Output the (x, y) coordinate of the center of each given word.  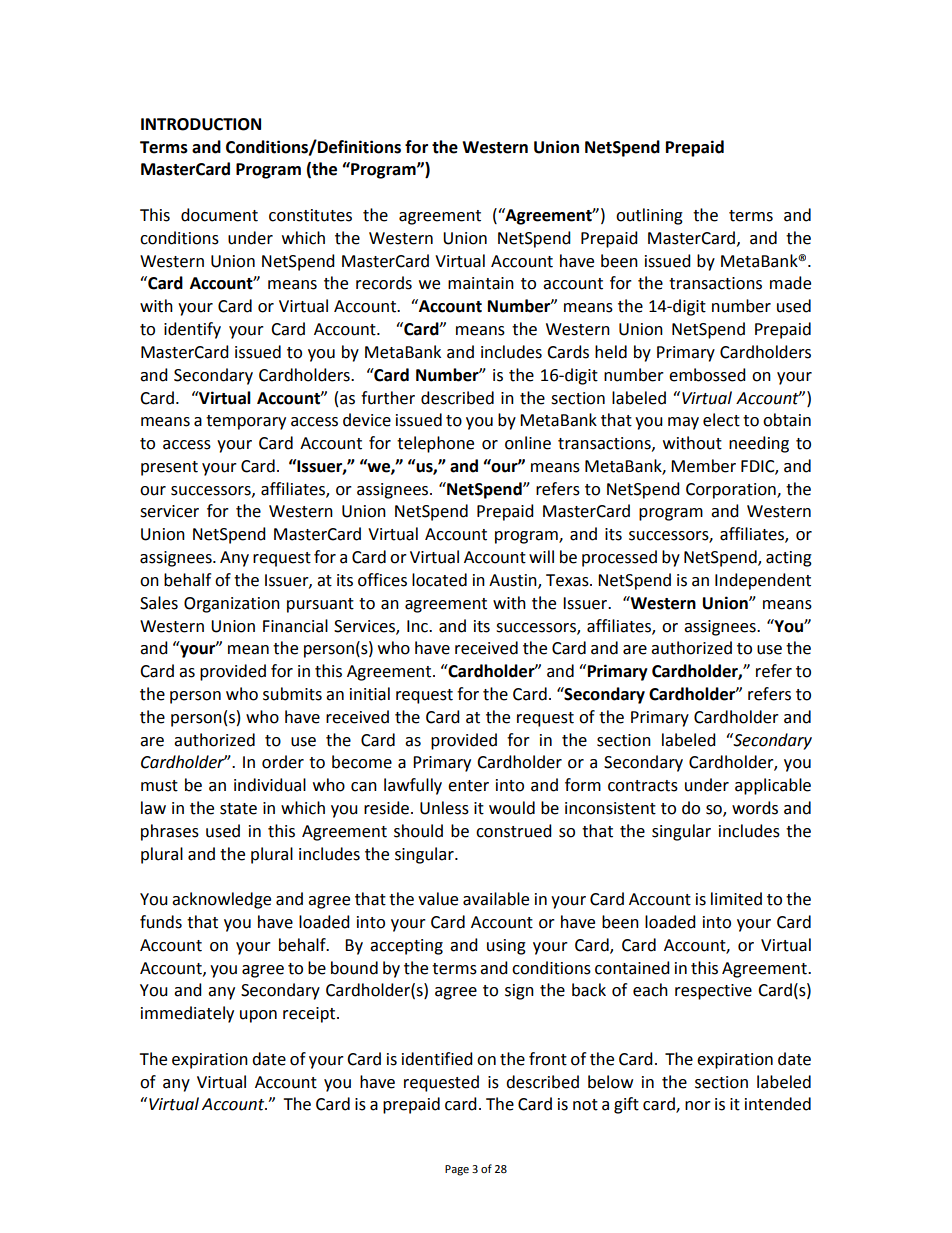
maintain (481, 283)
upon (258, 1016)
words (755, 808)
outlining (649, 216)
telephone (435, 444)
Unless (444, 808)
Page (457, 1170)
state (238, 809)
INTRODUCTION (201, 124)
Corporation (732, 491)
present (169, 468)
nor (698, 1106)
